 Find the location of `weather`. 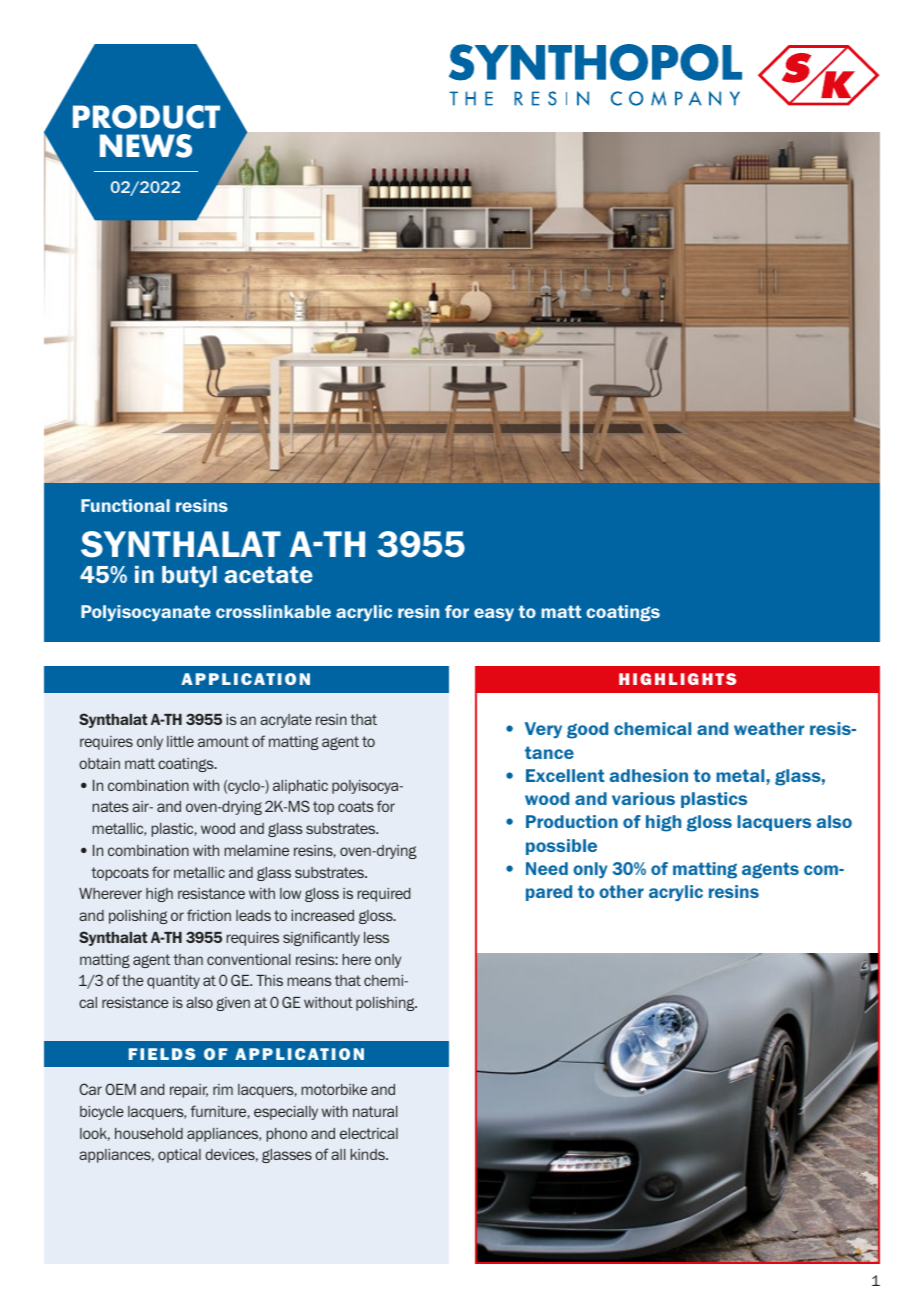

weather is located at coordinates (769, 728).
